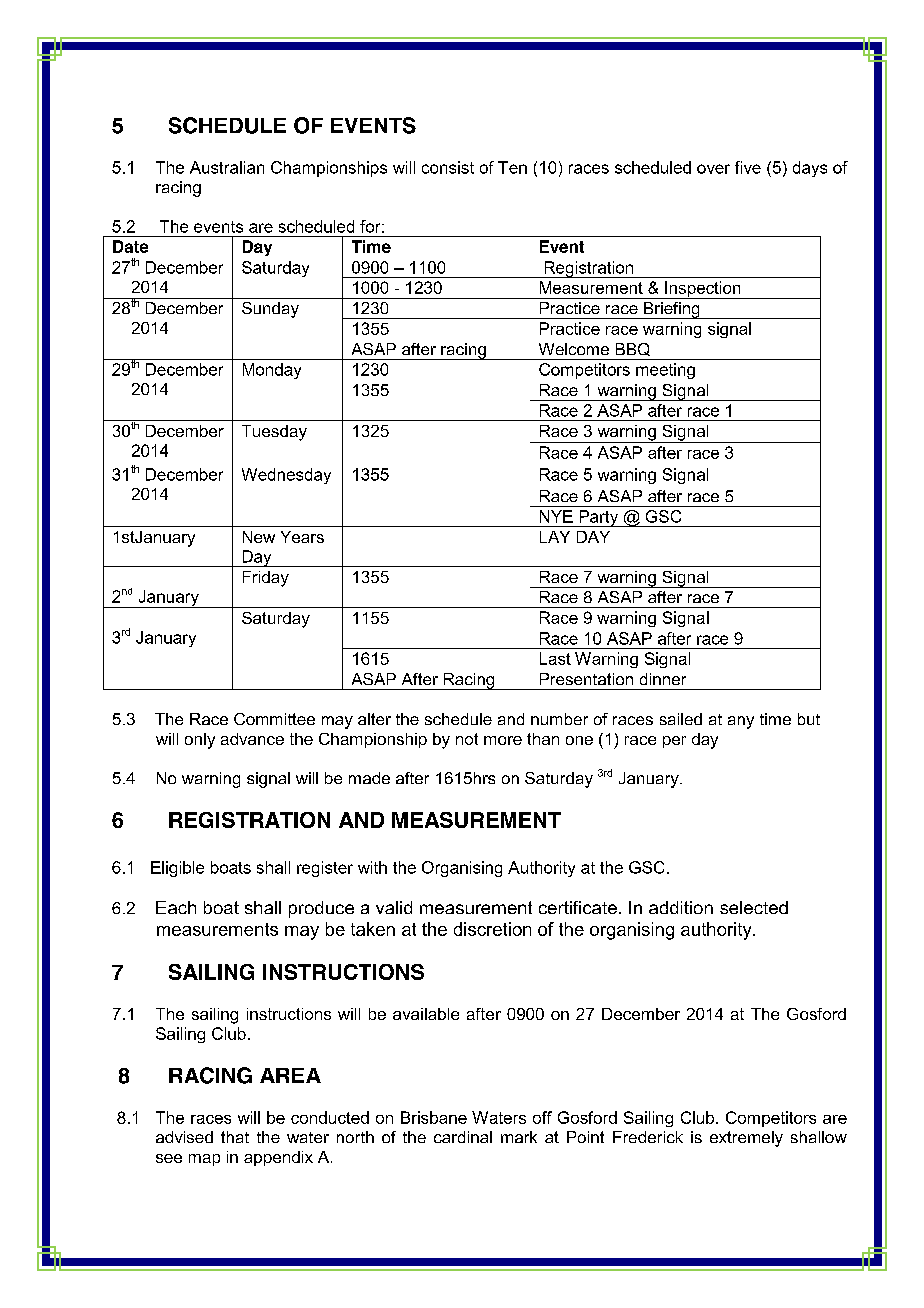 This screenshot has width=924, height=1308. Describe the element at coordinates (463, 1137) in the screenshot. I see `cardinal` at that location.
